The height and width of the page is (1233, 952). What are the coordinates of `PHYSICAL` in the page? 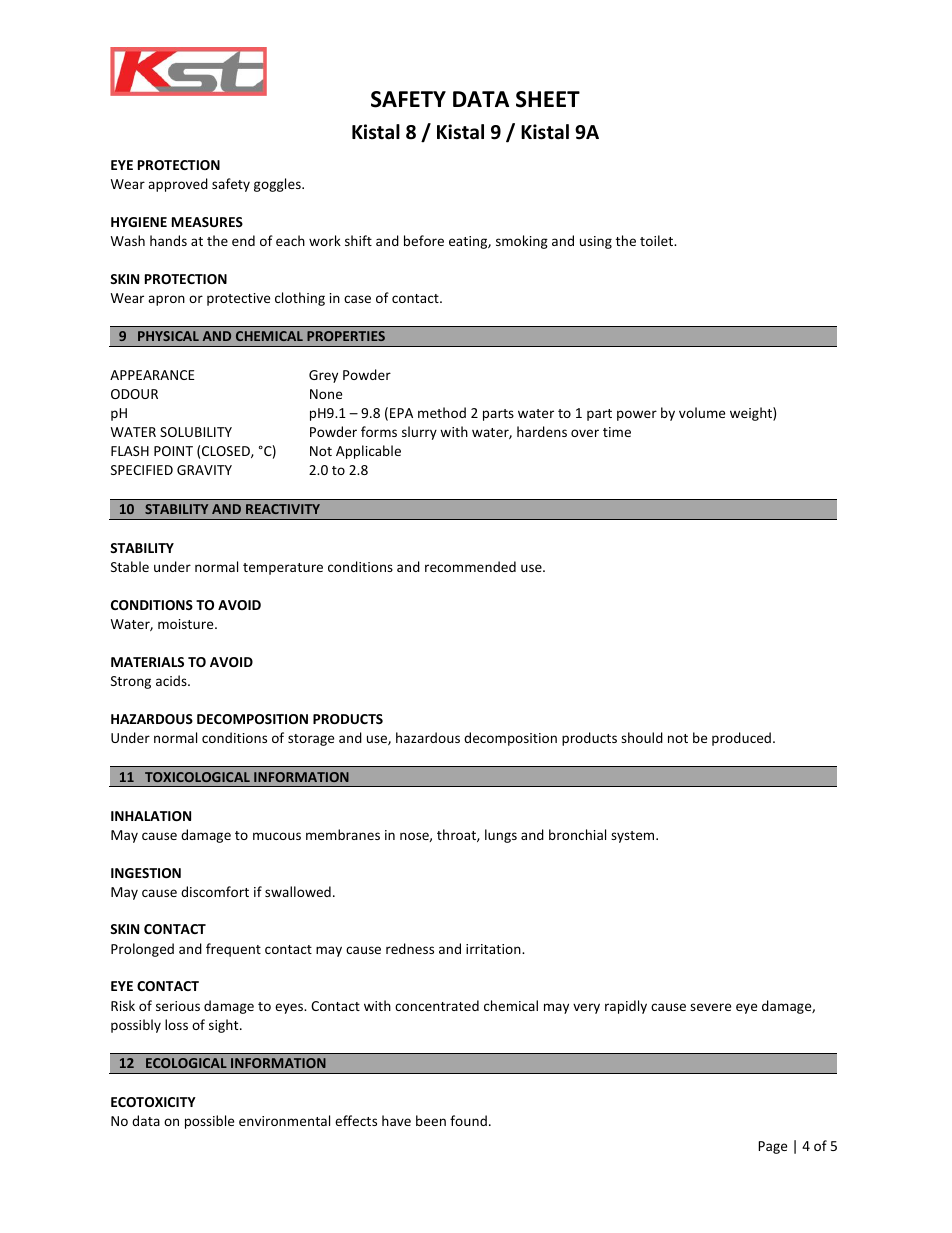 It's located at (168, 336).
